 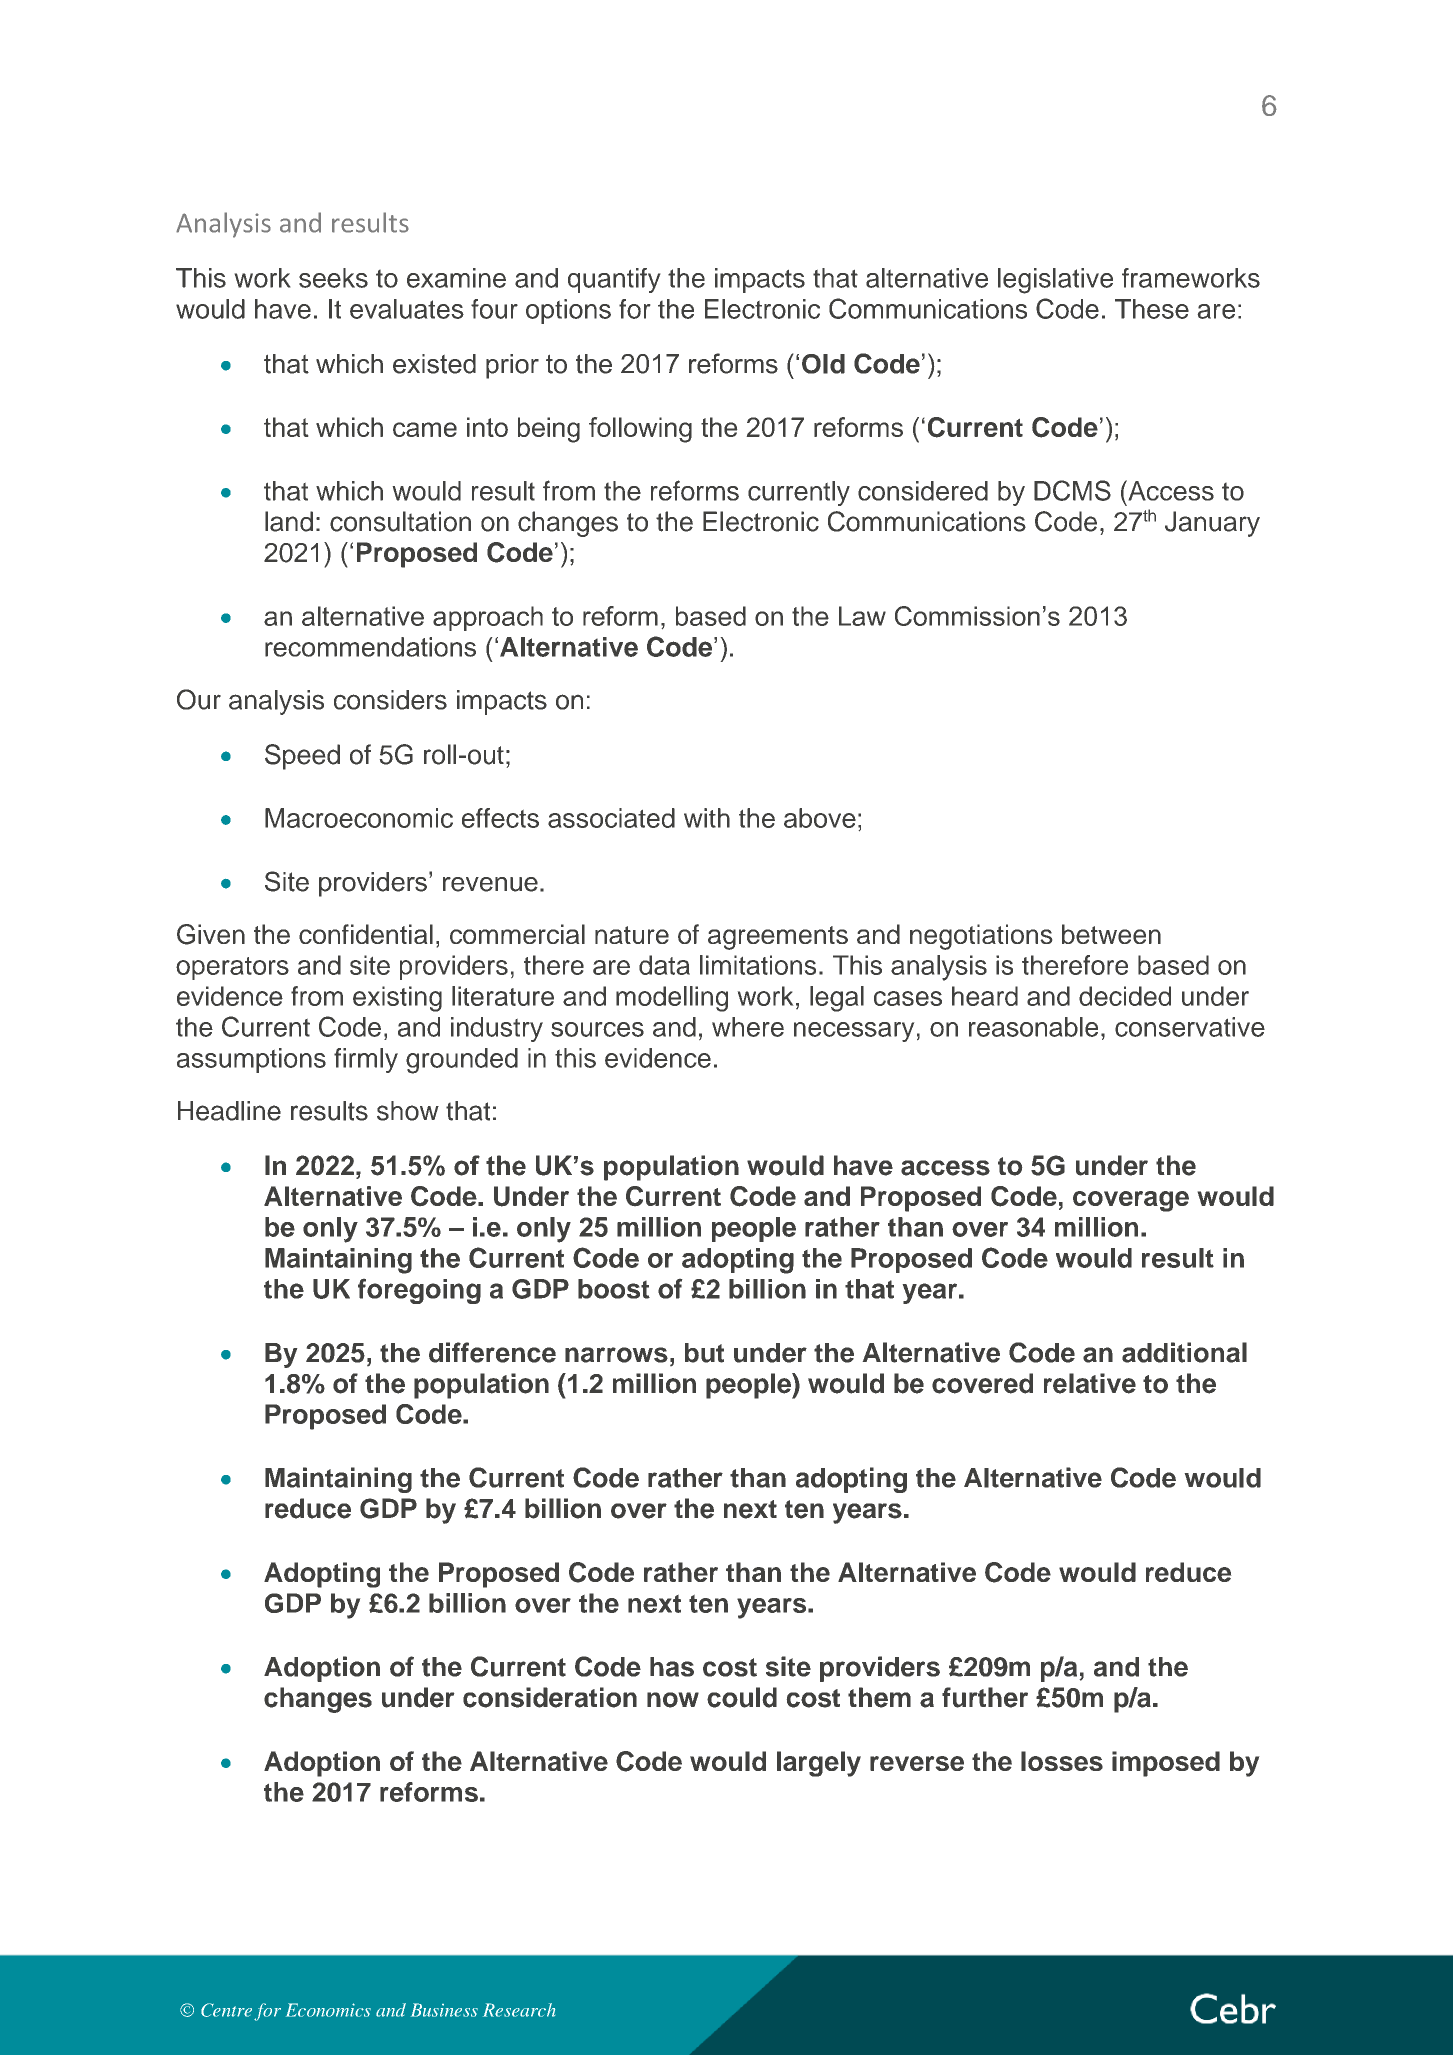 What do you see at coordinates (707, 818) in the screenshot?
I see `with` at bounding box center [707, 818].
